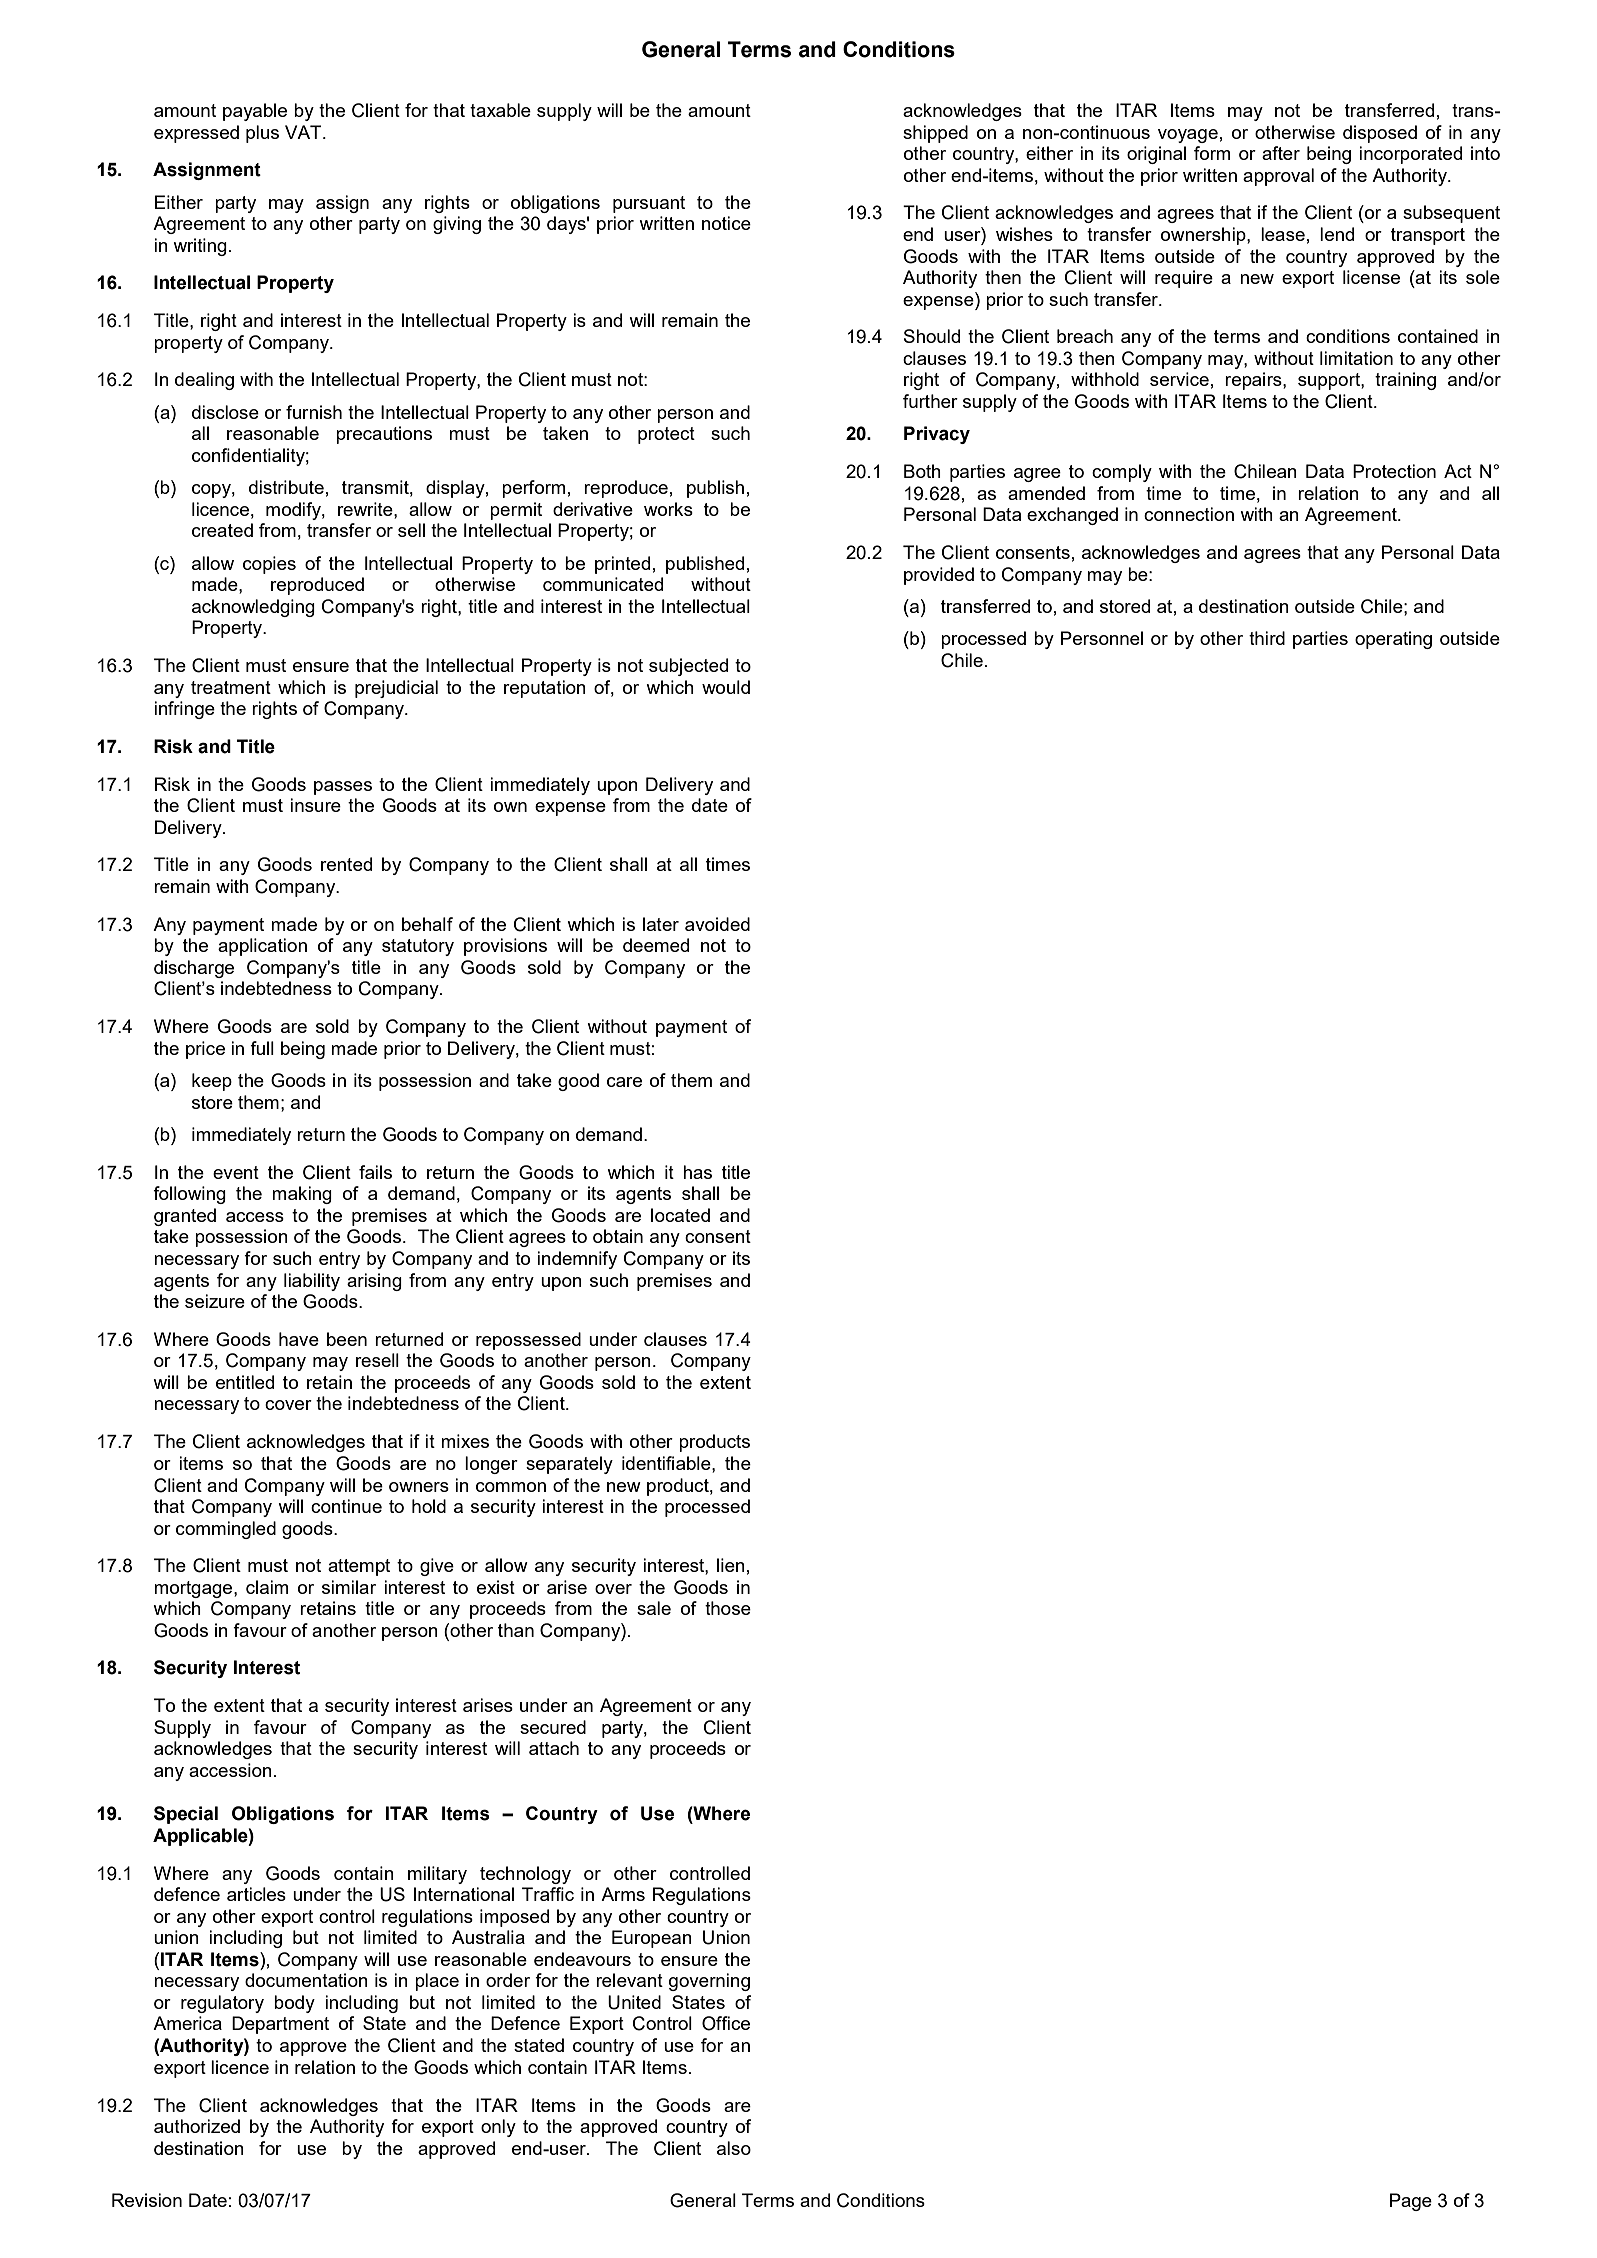 This document has height=2258, width=1597. What do you see at coordinates (726, 687) in the document?
I see `would` at bounding box center [726, 687].
